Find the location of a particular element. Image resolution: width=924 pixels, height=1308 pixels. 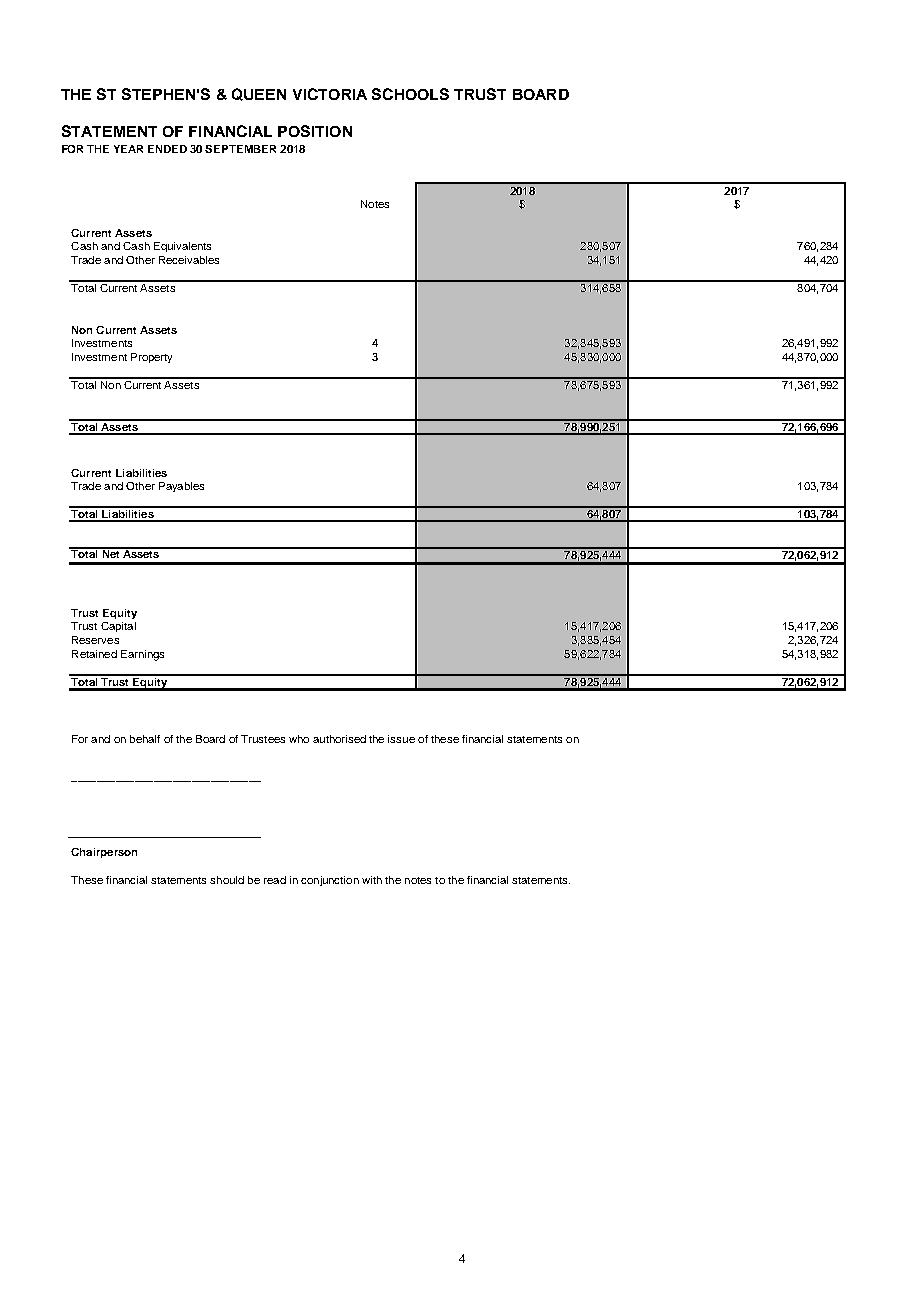

issue is located at coordinates (401, 739).
